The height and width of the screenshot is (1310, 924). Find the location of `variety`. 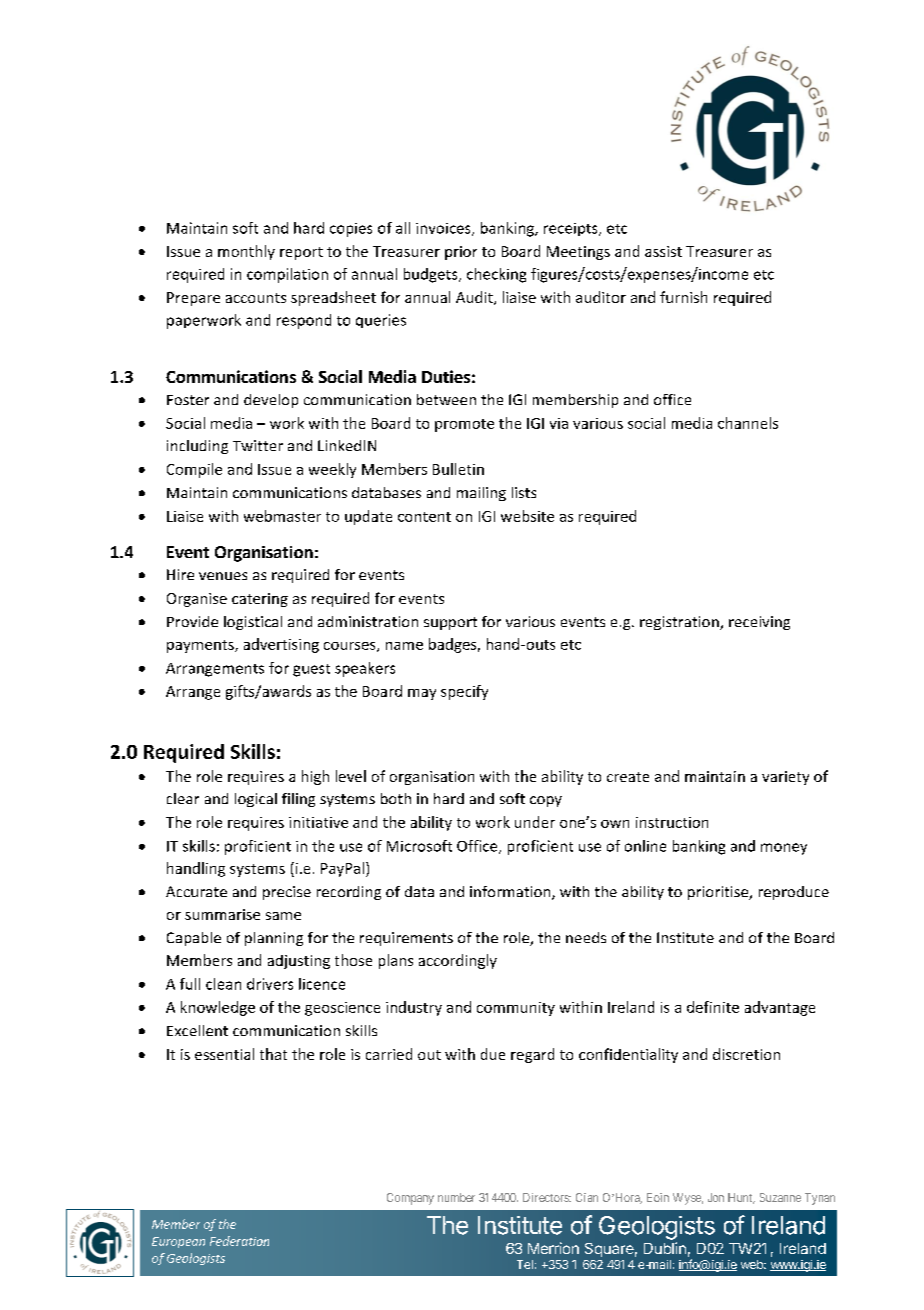

variety is located at coordinates (785, 778).
